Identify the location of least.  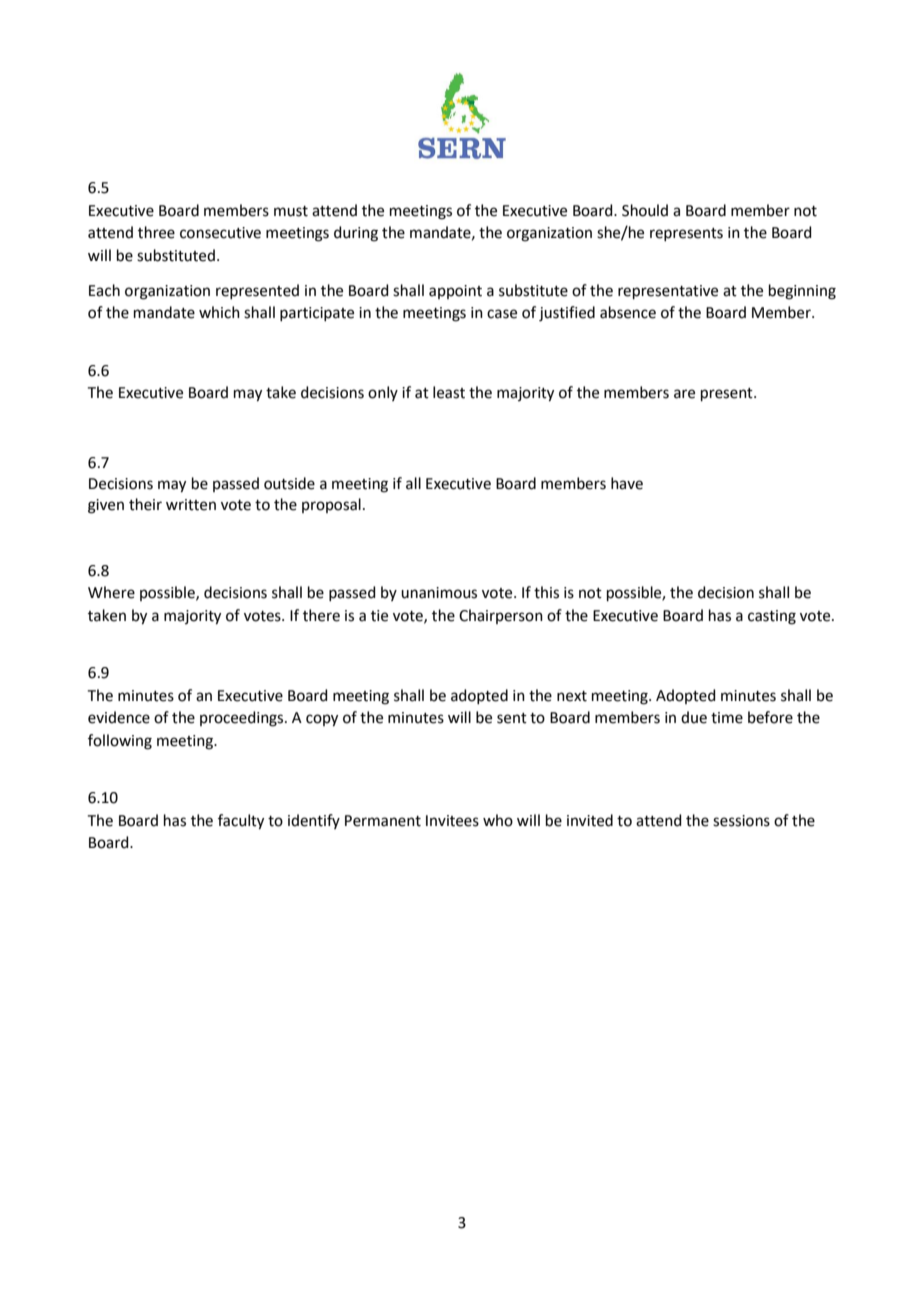
(449, 392).
